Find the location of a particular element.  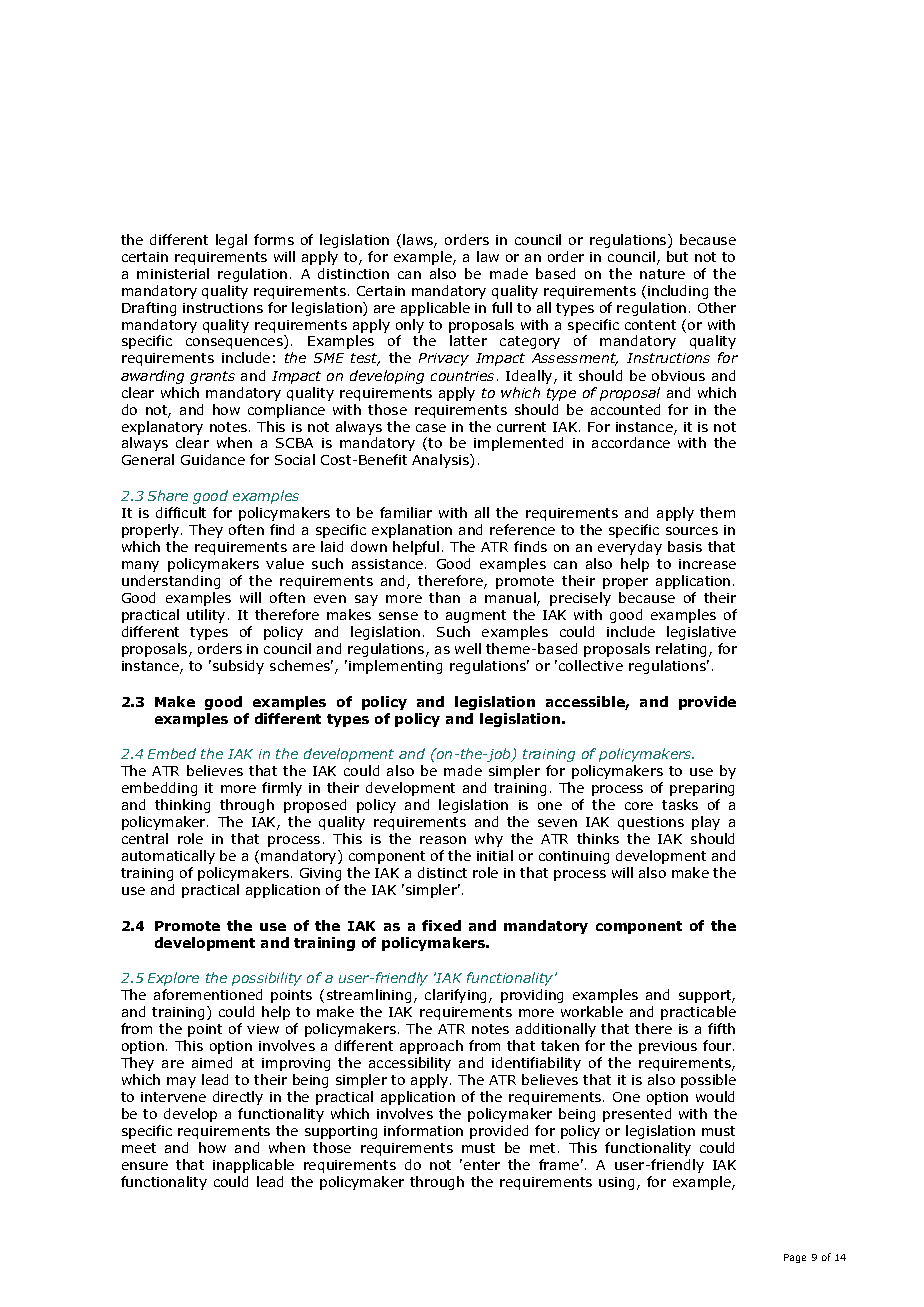

full is located at coordinates (502, 307).
